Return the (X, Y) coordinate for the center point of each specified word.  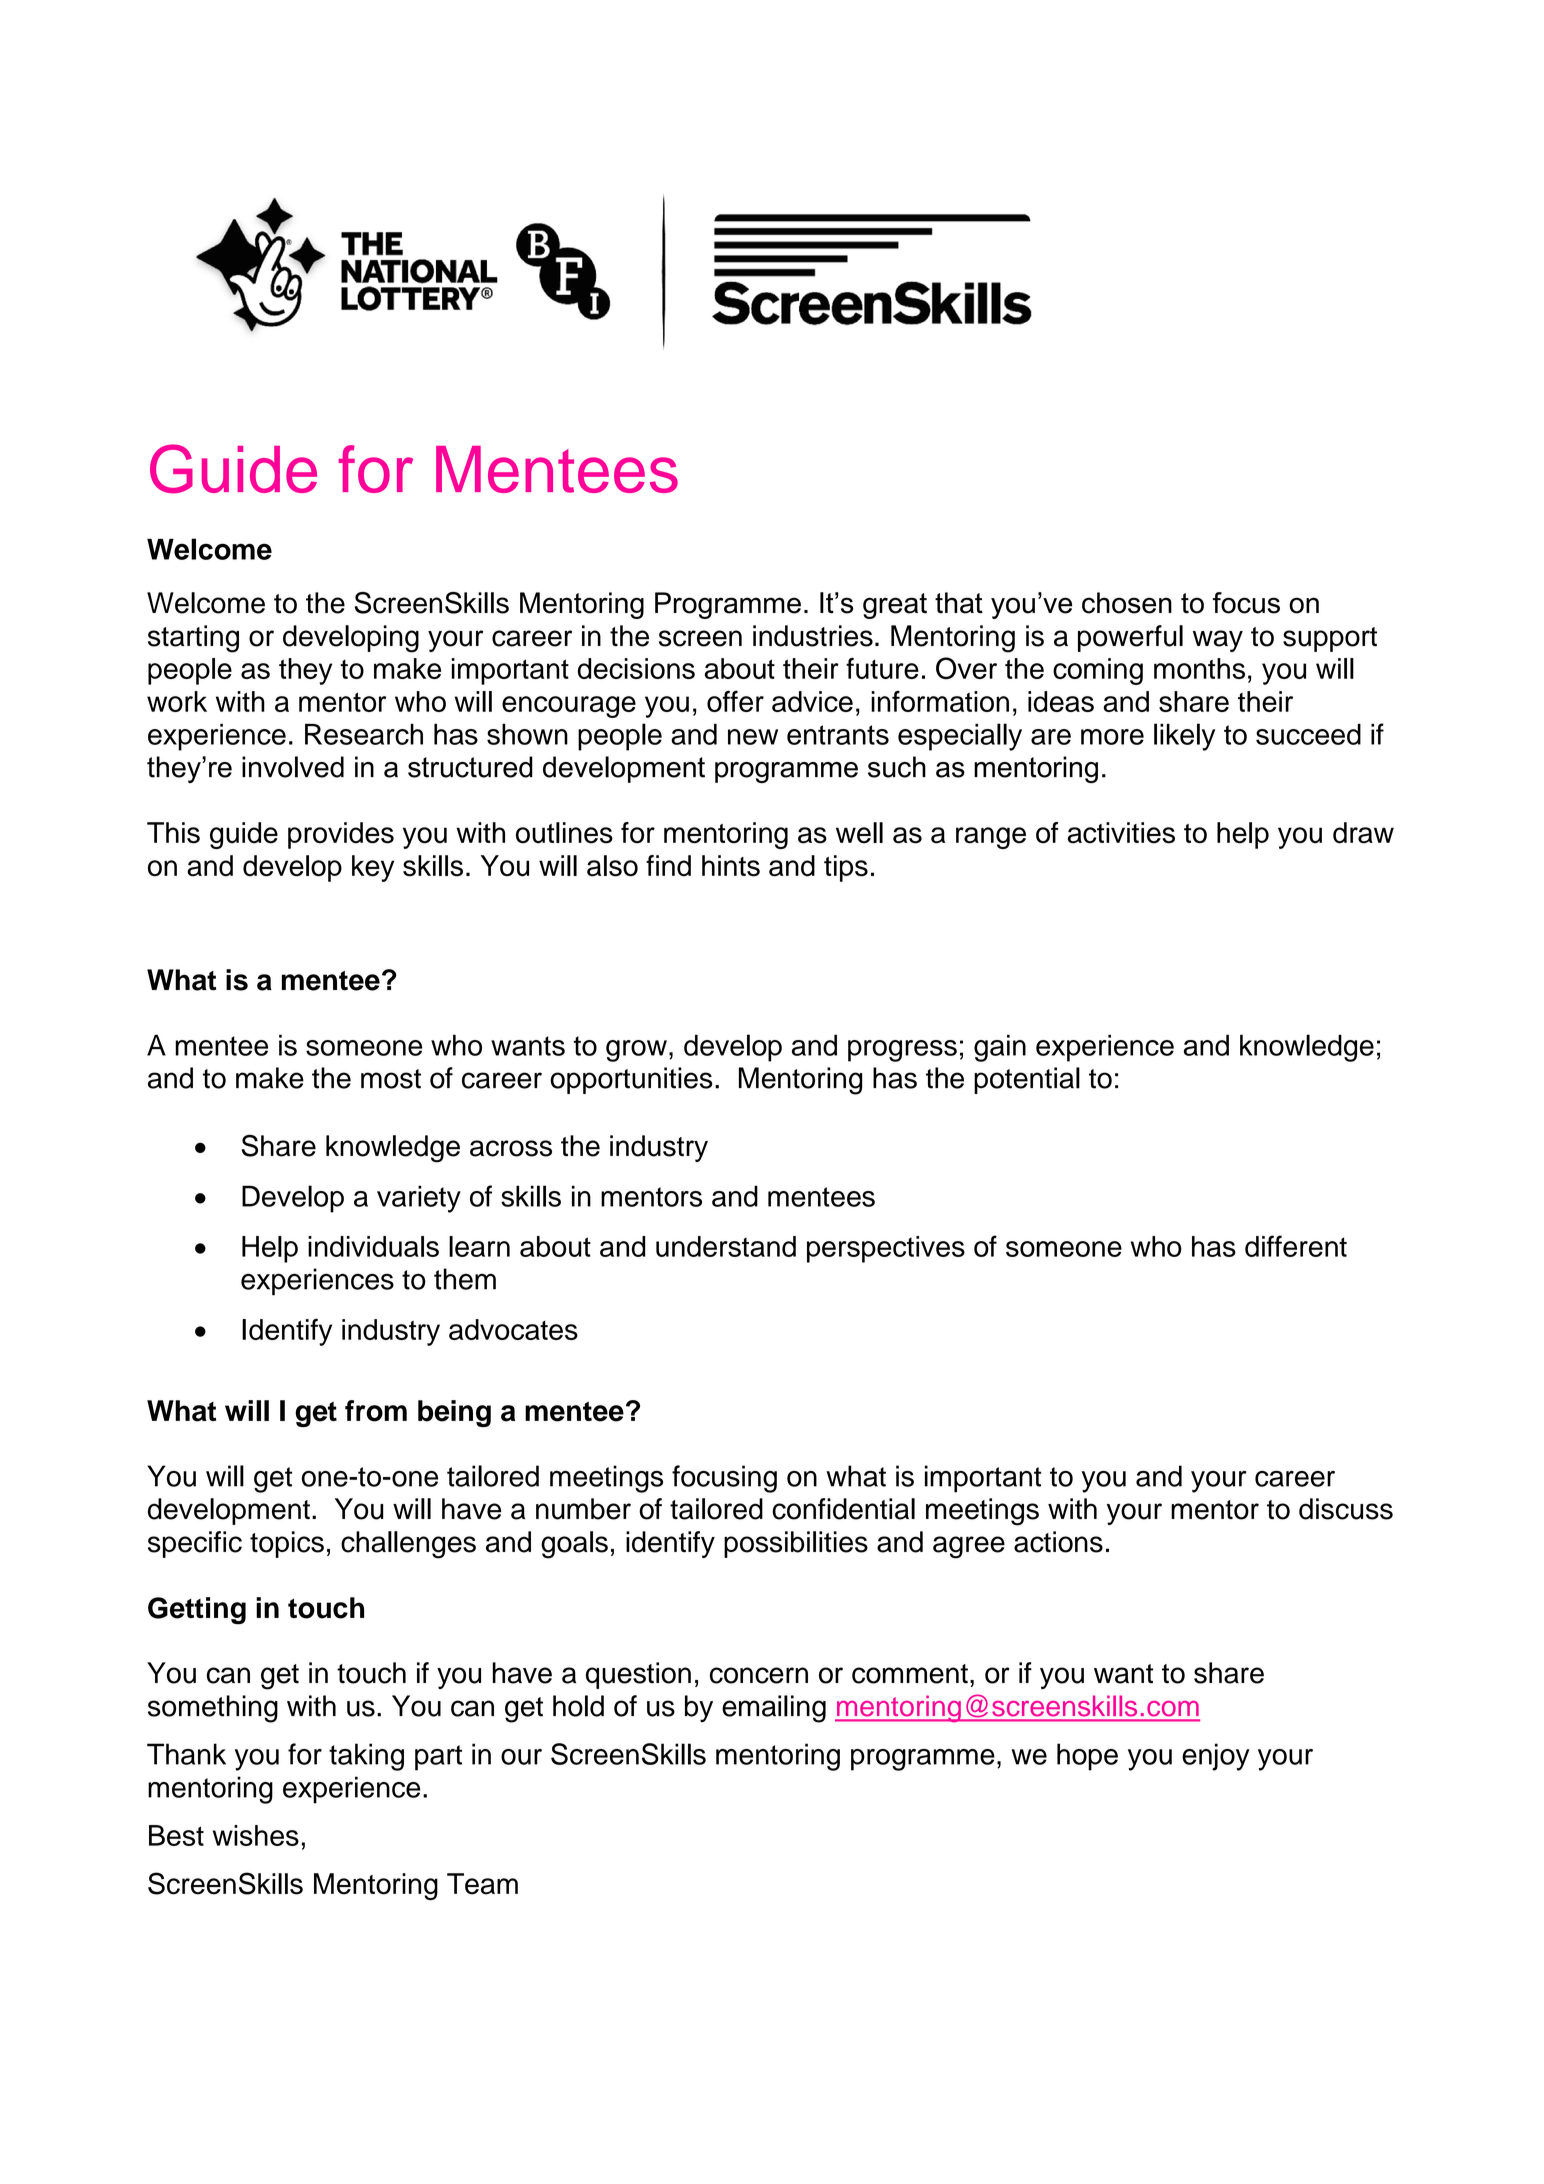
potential (1027, 1080)
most (391, 1079)
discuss (1346, 1509)
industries (813, 636)
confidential (843, 1509)
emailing (774, 1709)
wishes (256, 1835)
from (376, 1411)
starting (193, 639)
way (1218, 641)
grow (636, 1051)
